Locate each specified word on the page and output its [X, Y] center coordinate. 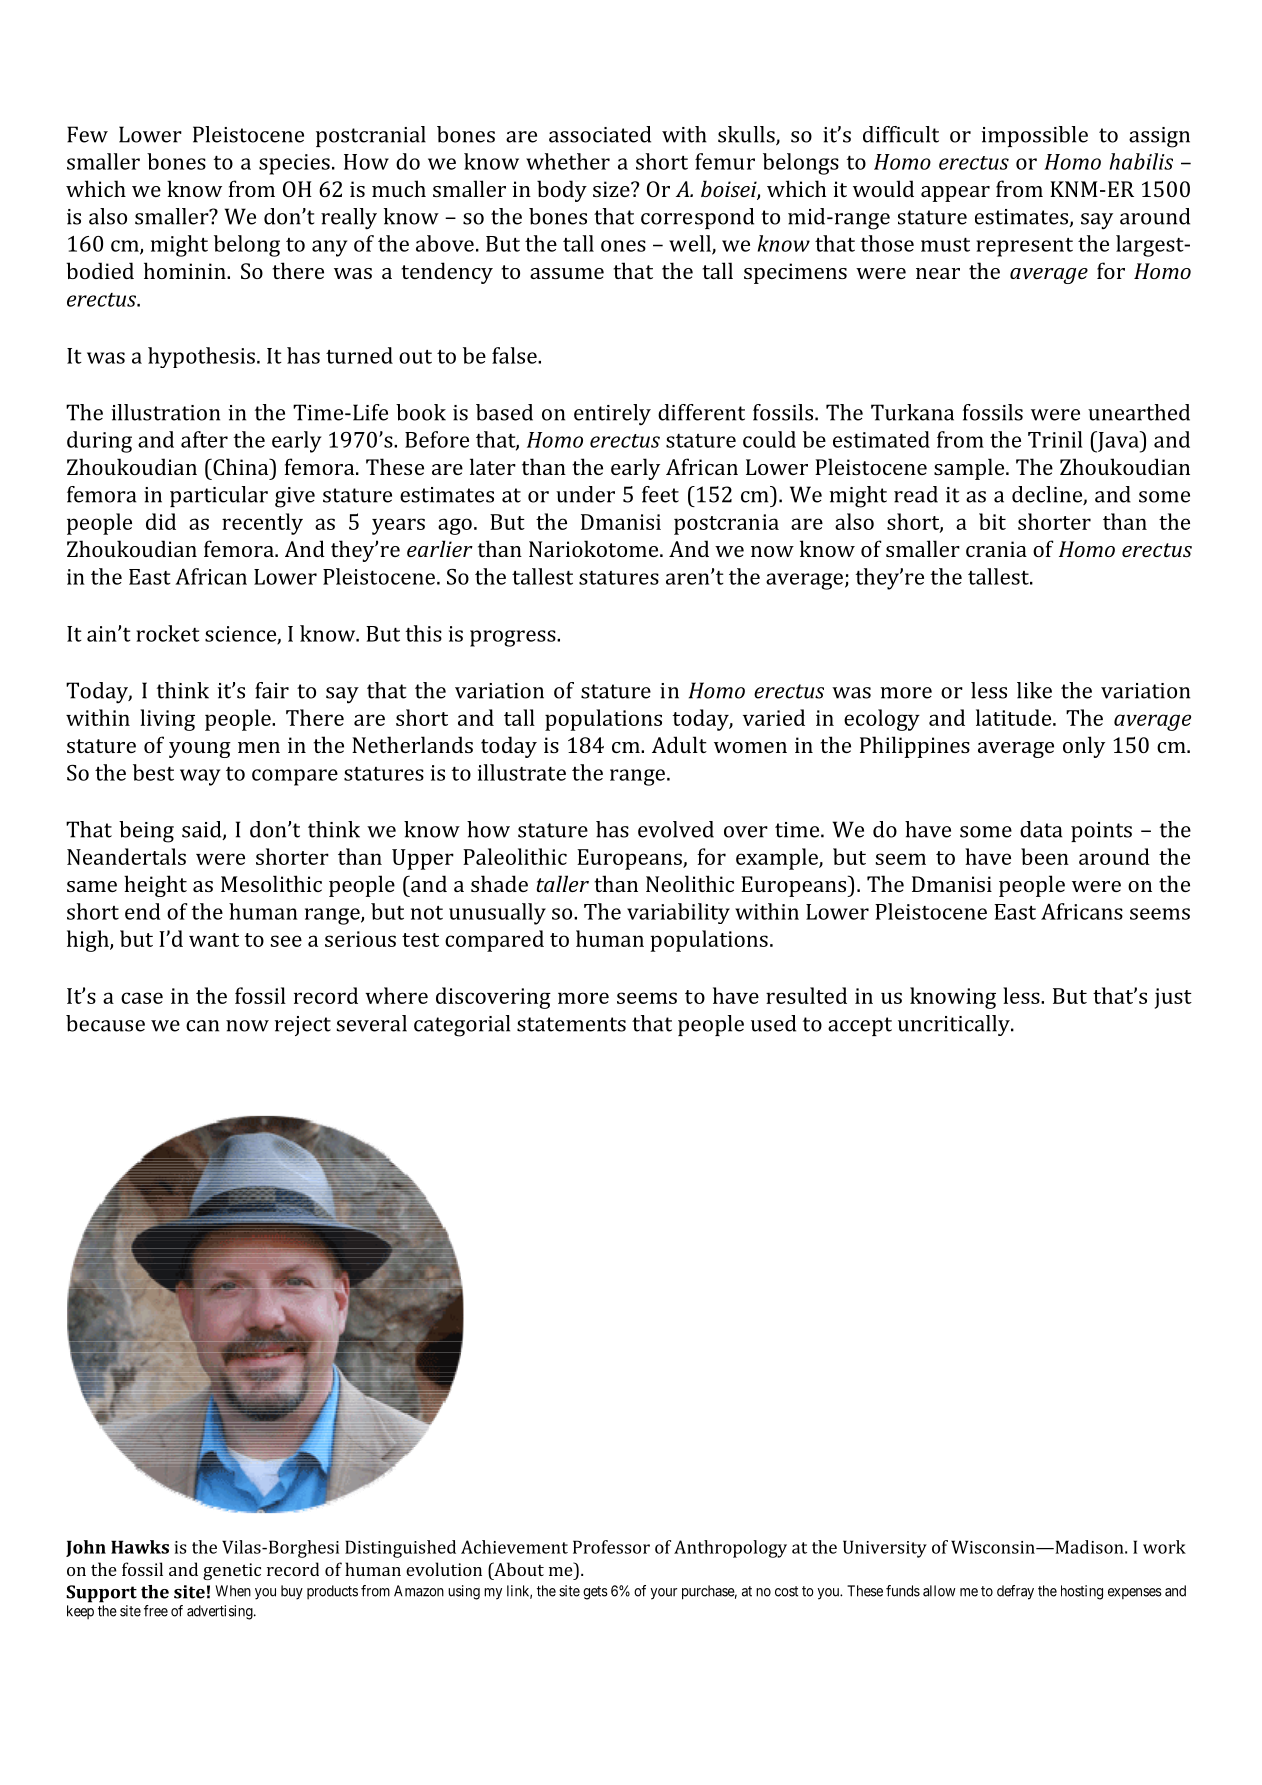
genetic [232, 1571]
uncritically [955, 1025]
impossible [1034, 136]
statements [571, 1024]
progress [514, 638]
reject [302, 1026]
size [612, 189]
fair [272, 690]
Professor [611, 1547]
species [294, 164]
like [1034, 690]
